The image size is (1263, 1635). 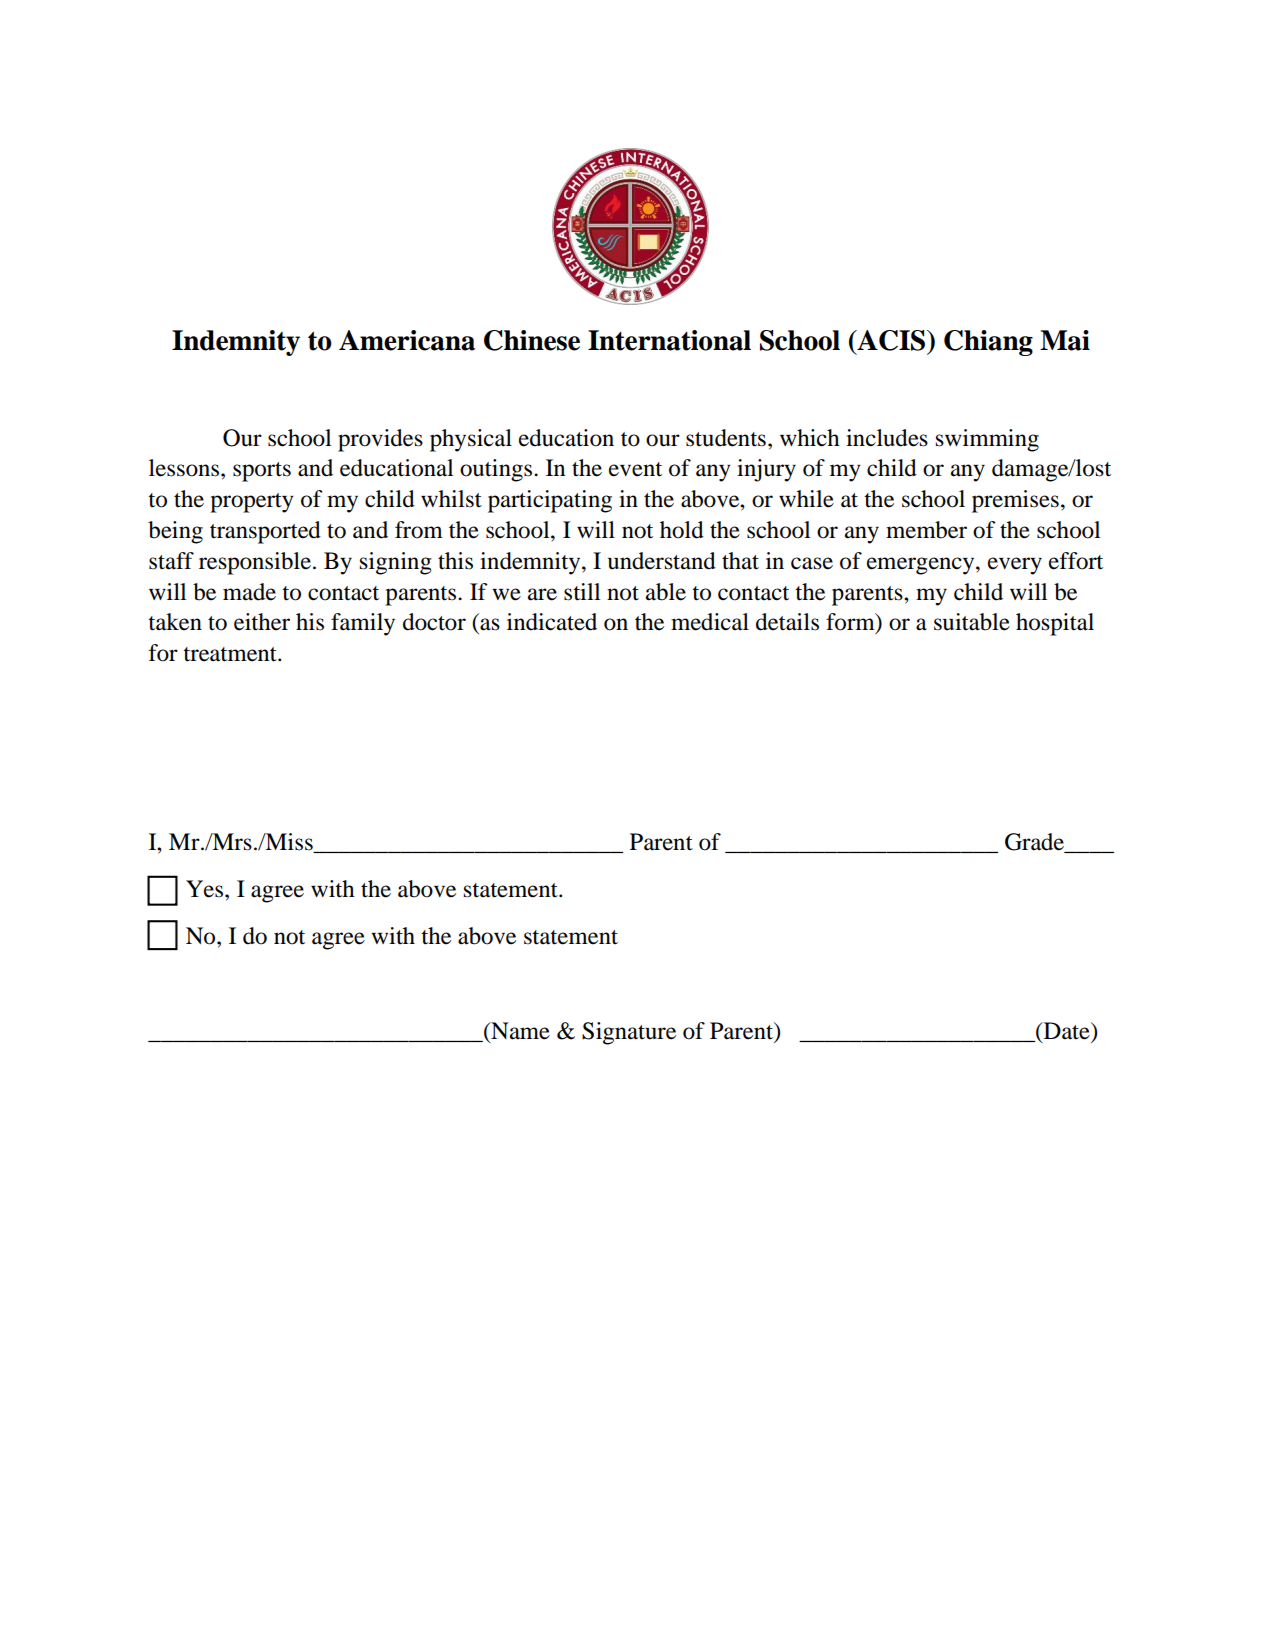 I want to click on indicated, so click(x=552, y=622).
